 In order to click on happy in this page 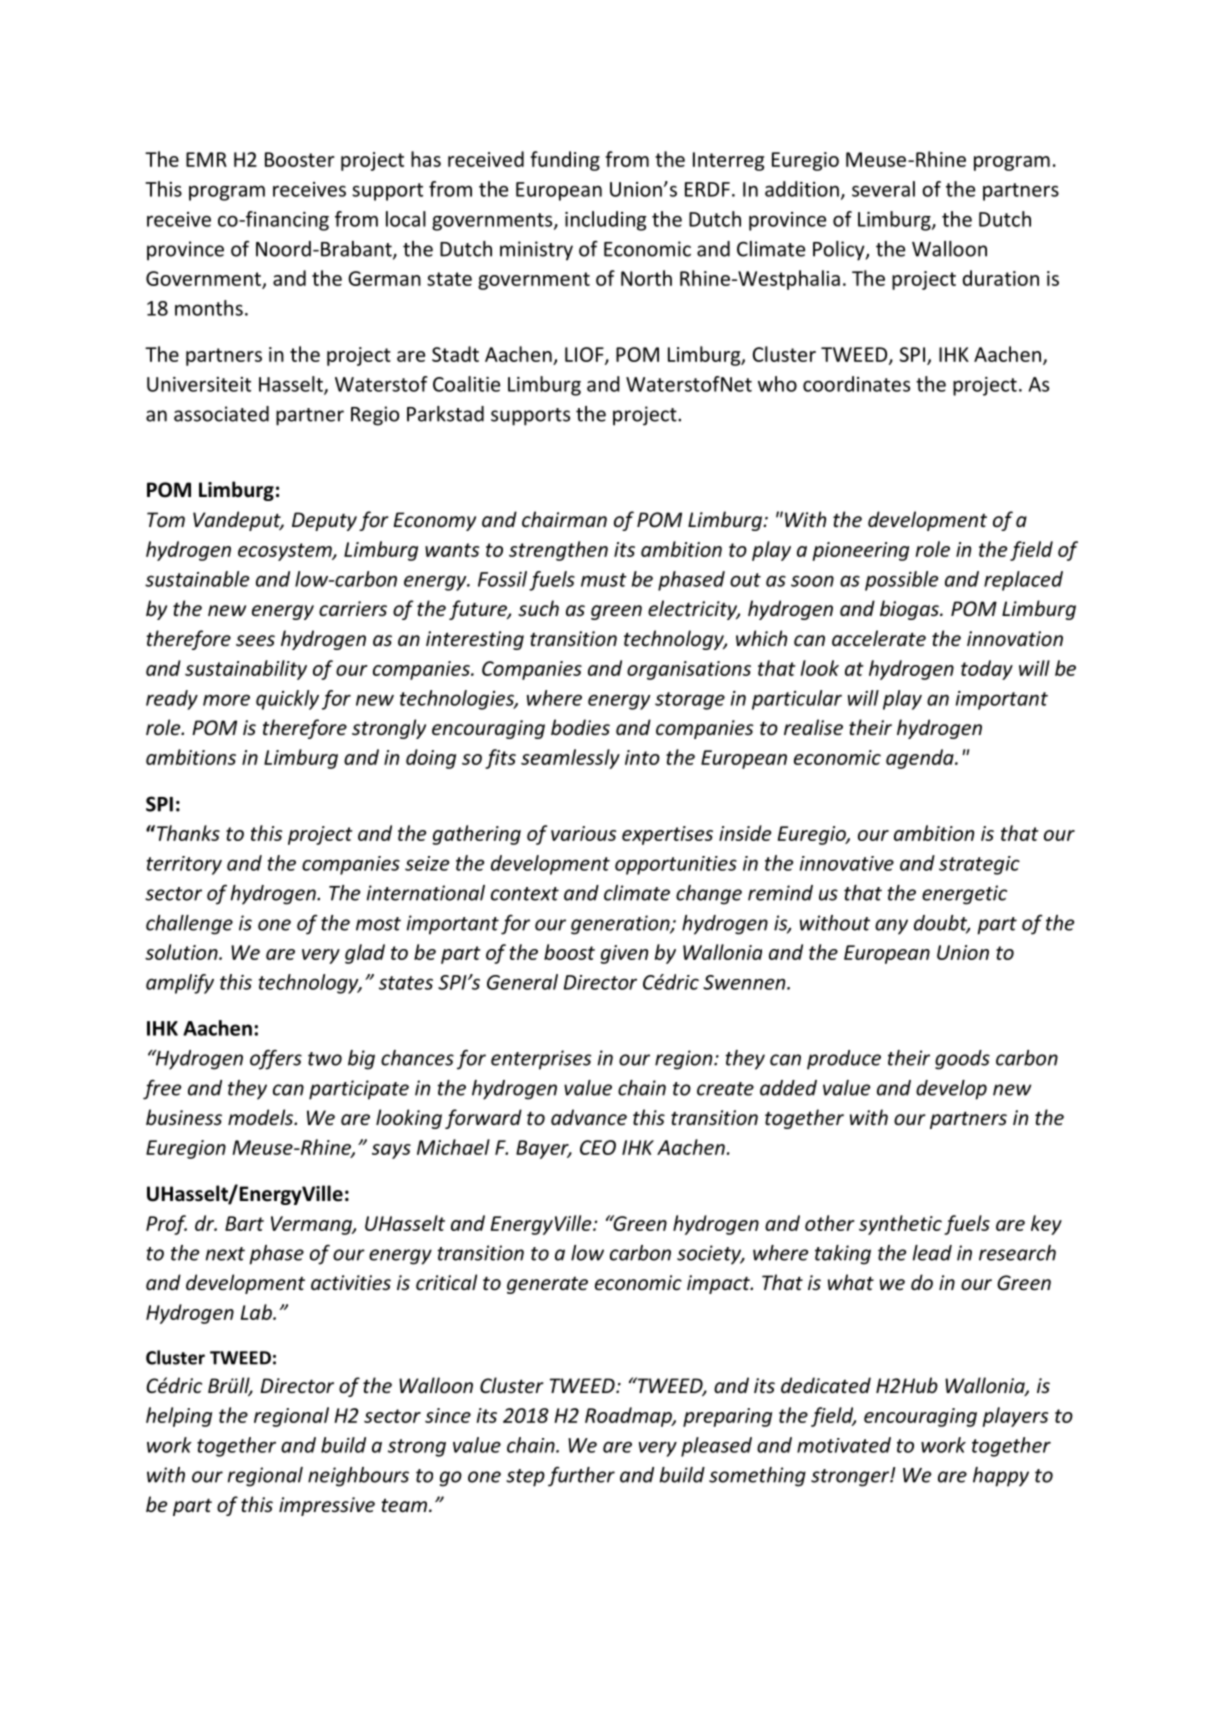, I will do `click(1001, 1477)`.
